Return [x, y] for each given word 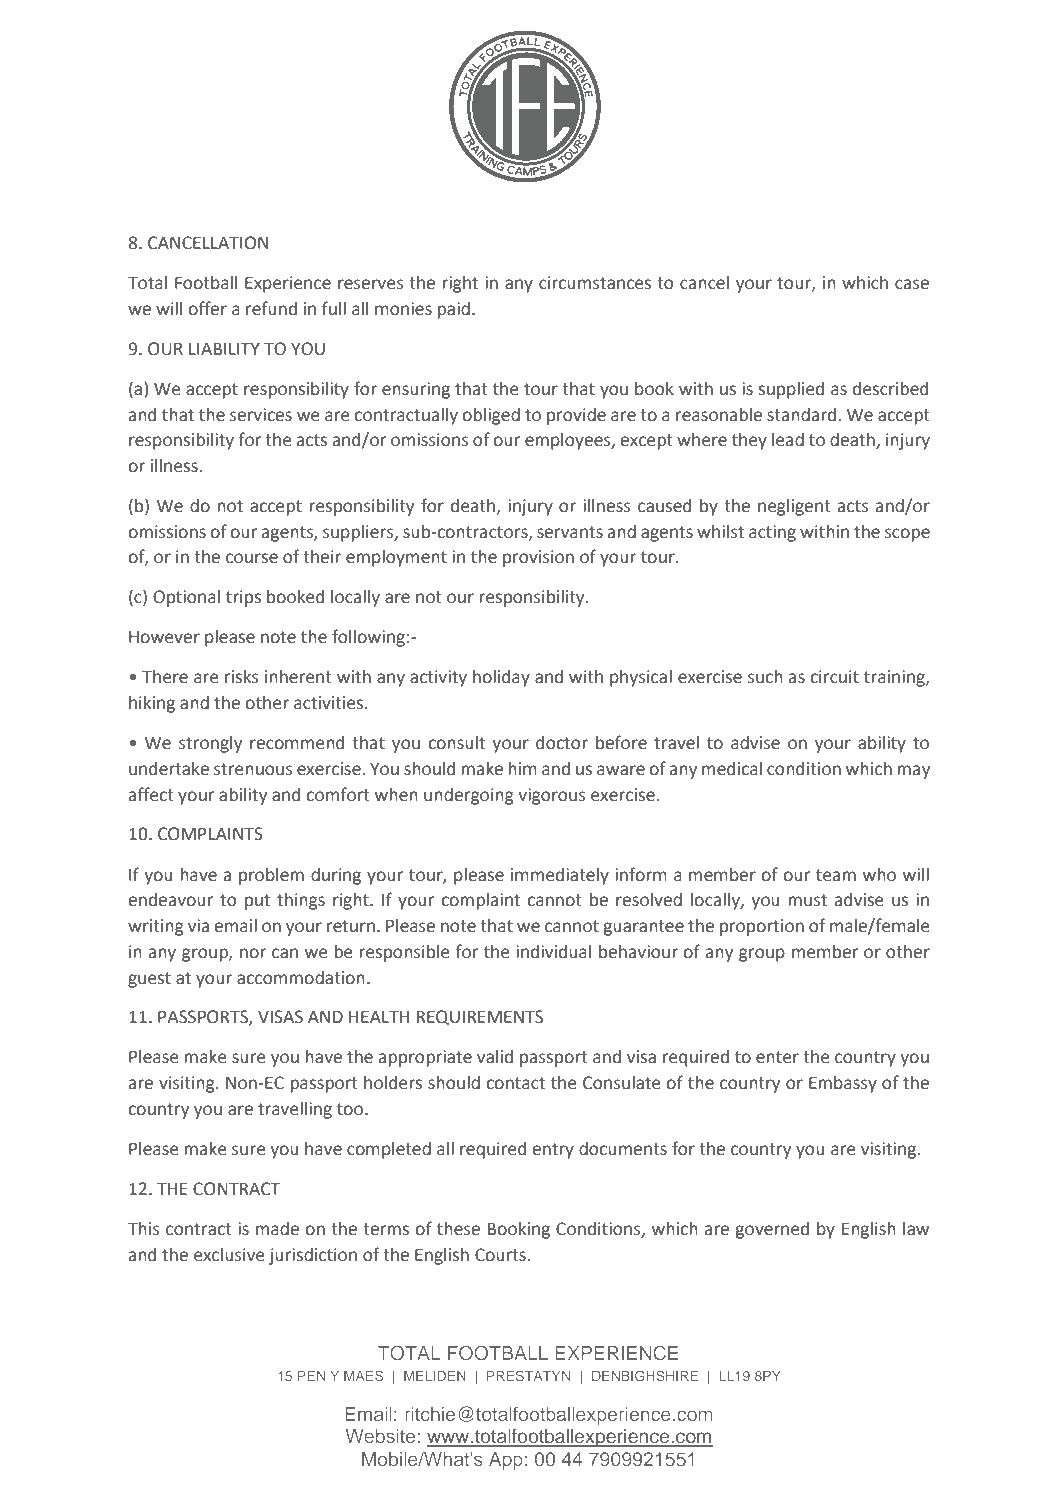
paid [453, 310]
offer [208, 308]
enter [777, 1057]
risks [242, 677]
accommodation [301, 978]
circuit [835, 677]
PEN [311, 1376]
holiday [501, 678]
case [912, 284]
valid [495, 1057]
